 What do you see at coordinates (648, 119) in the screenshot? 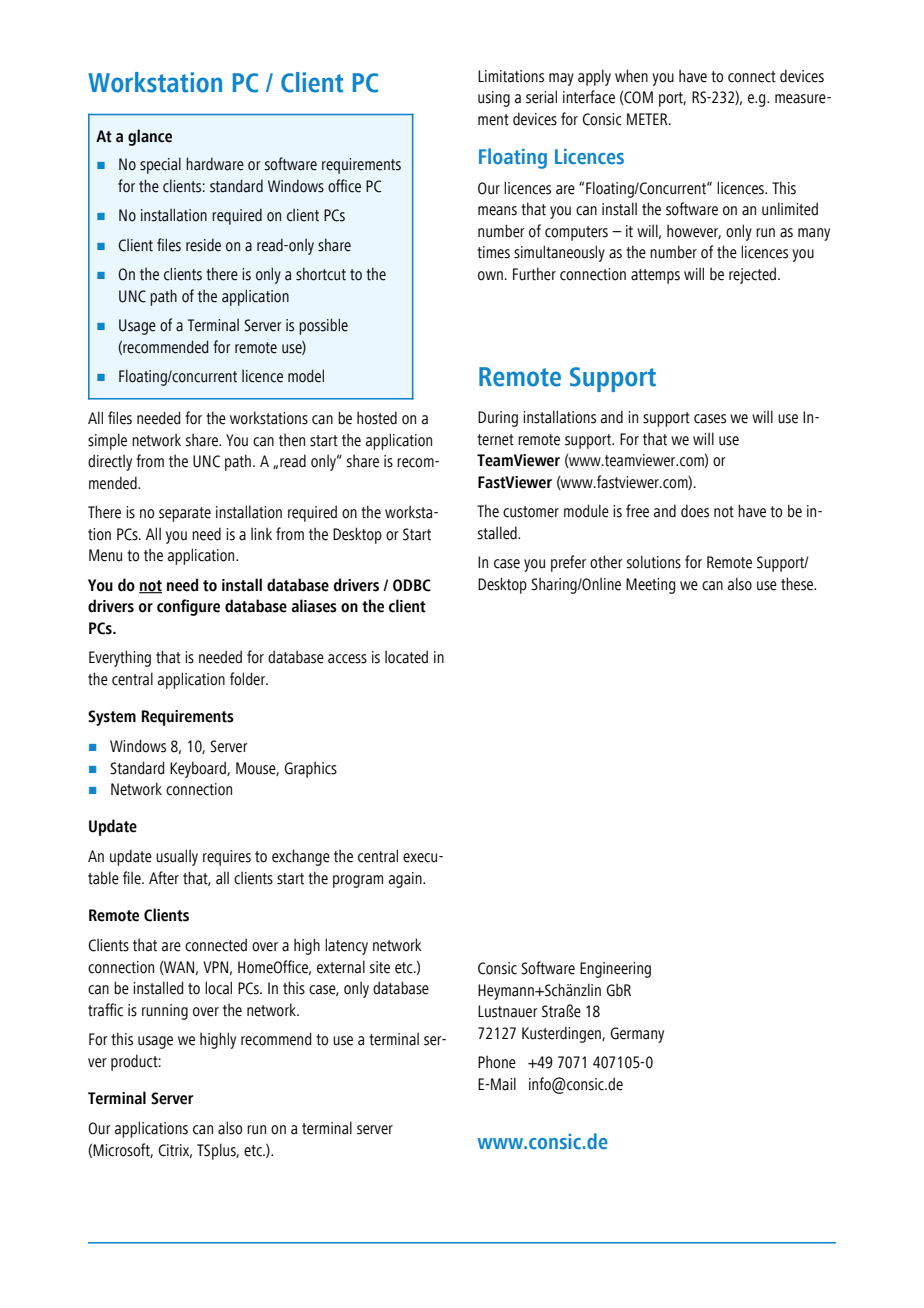
I see `METER` at bounding box center [648, 119].
